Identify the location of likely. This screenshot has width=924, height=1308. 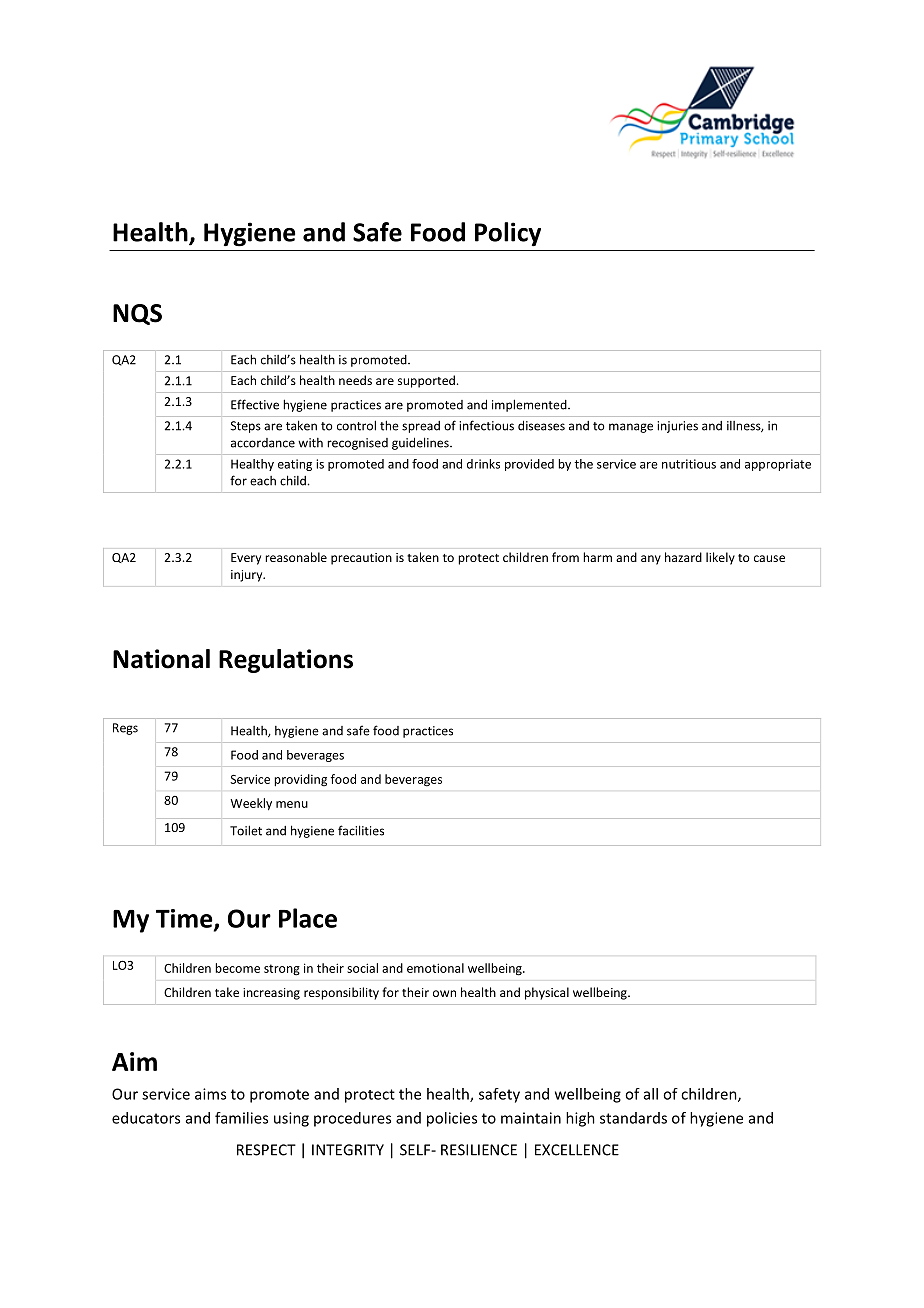
(720, 558).
